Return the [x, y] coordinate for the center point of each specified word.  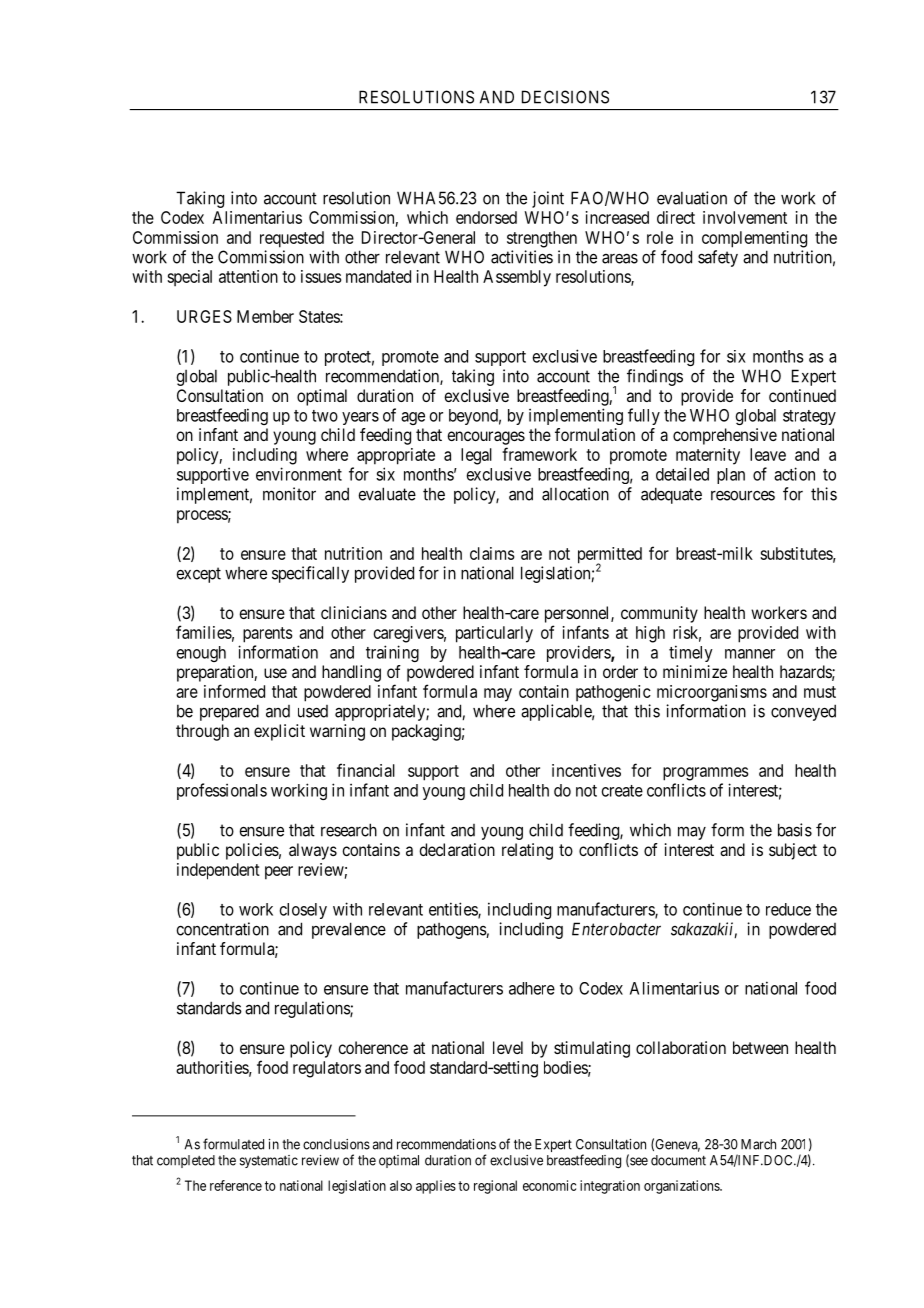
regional [495, 1187]
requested [292, 239]
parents [268, 635]
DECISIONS [565, 97]
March [758, 1144]
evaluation [692, 198]
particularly [494, 634]
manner [750, 654]
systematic [269, 1161]
